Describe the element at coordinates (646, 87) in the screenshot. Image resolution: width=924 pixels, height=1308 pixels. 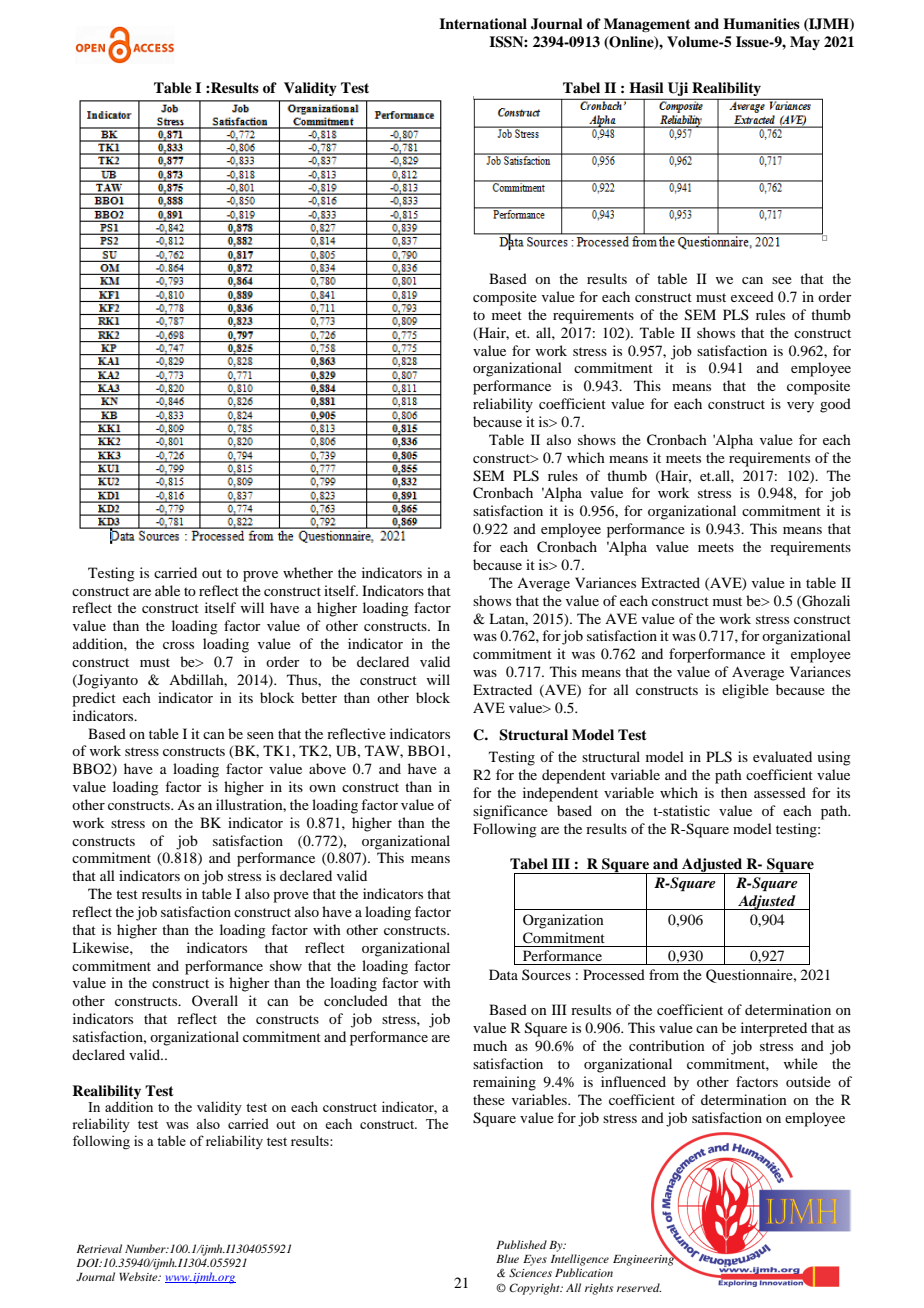
I see `Hasil` at that location.
